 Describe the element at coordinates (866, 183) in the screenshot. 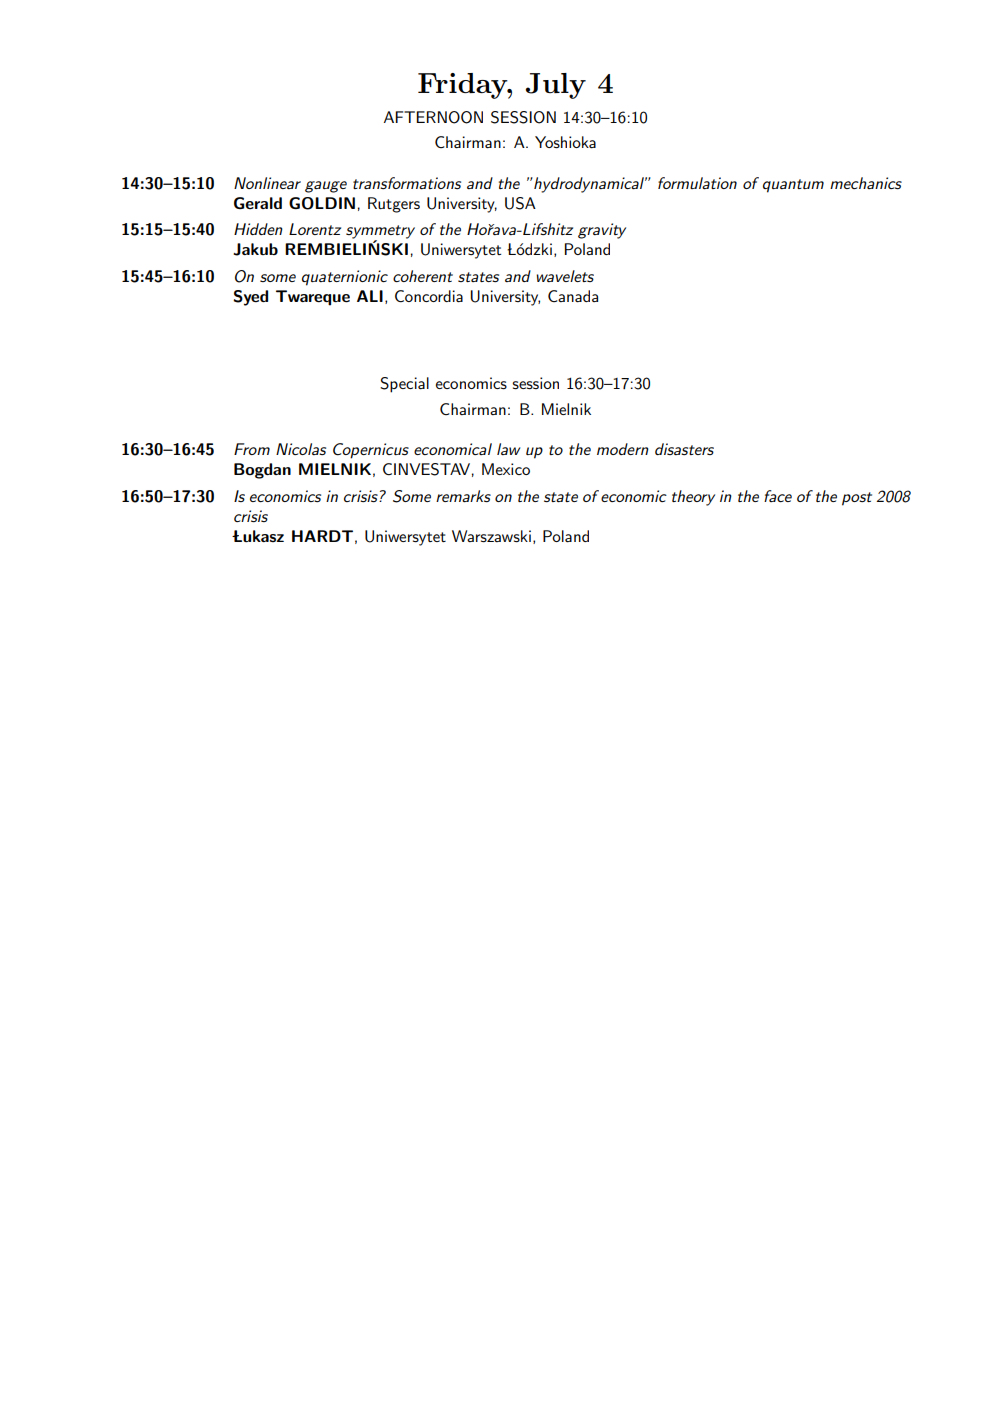

I see `mechanics` at that location.
